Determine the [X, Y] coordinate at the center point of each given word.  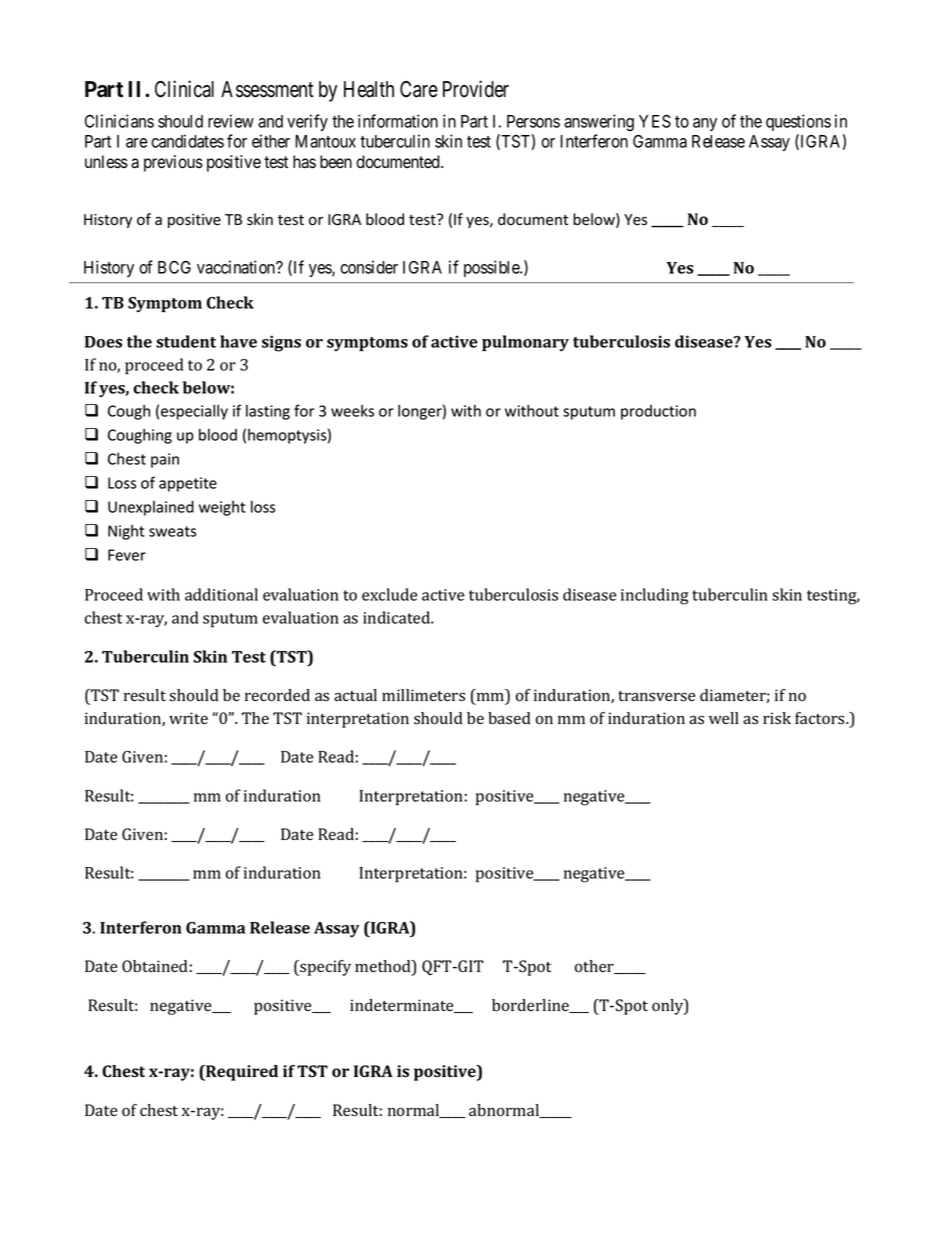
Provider [476, 89]
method [384, 967]
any [705, 124]
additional [221, 594]
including [655, 596]
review [231, 121]
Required [241, 1073]
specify [324, 968]
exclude [389, 594]
